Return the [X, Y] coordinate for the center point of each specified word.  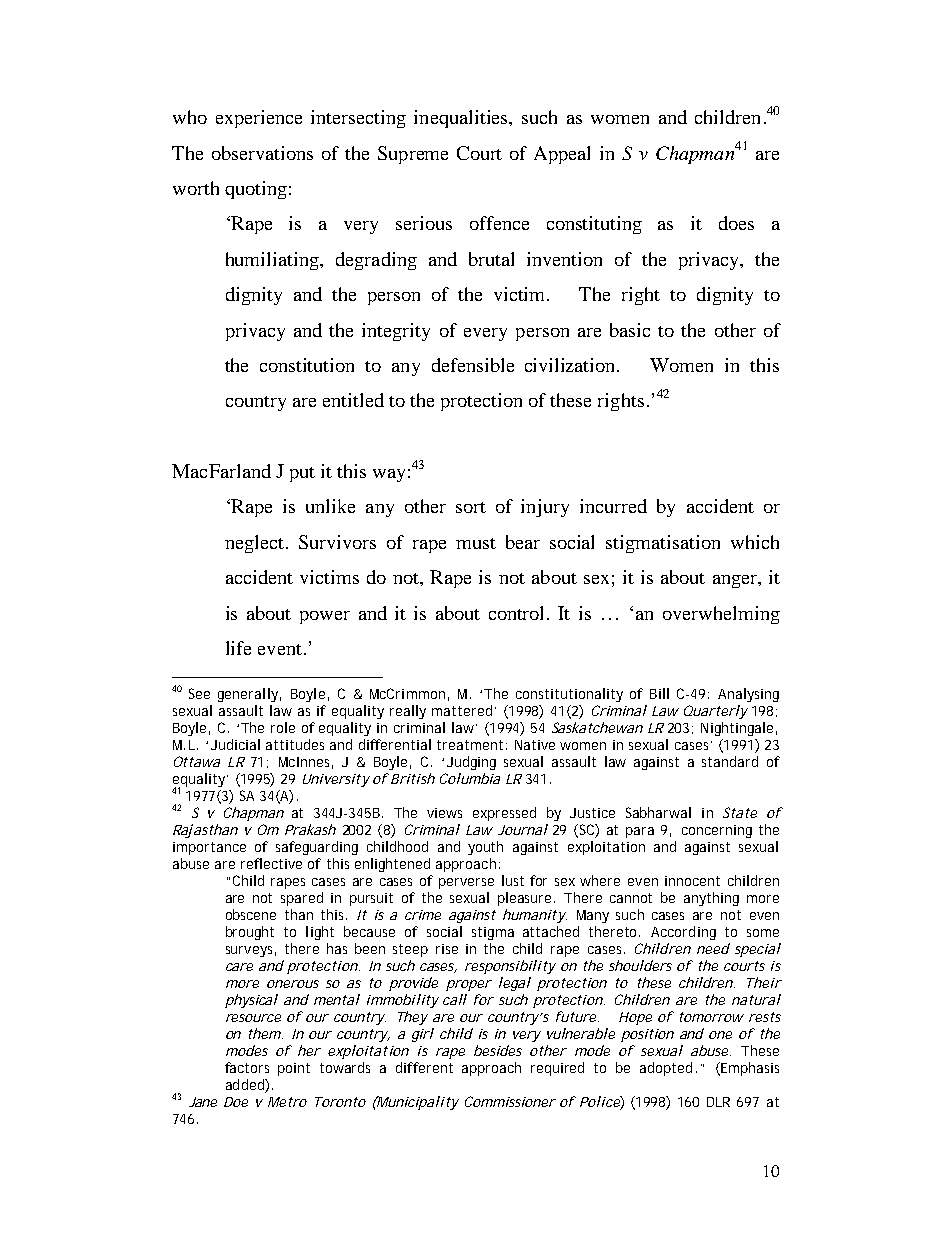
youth [485, 848]
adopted [666, 1069]
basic [630, 330]
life [238, 648]
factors [247, 1067]
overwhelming [721, 615]
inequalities [462, 119]
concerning [717, 831]
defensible [473, 365]
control [518, 613]
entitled [353, 400]
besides [498, 1050]
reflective [271, 863]
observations [262, 153]
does [736, 223]
